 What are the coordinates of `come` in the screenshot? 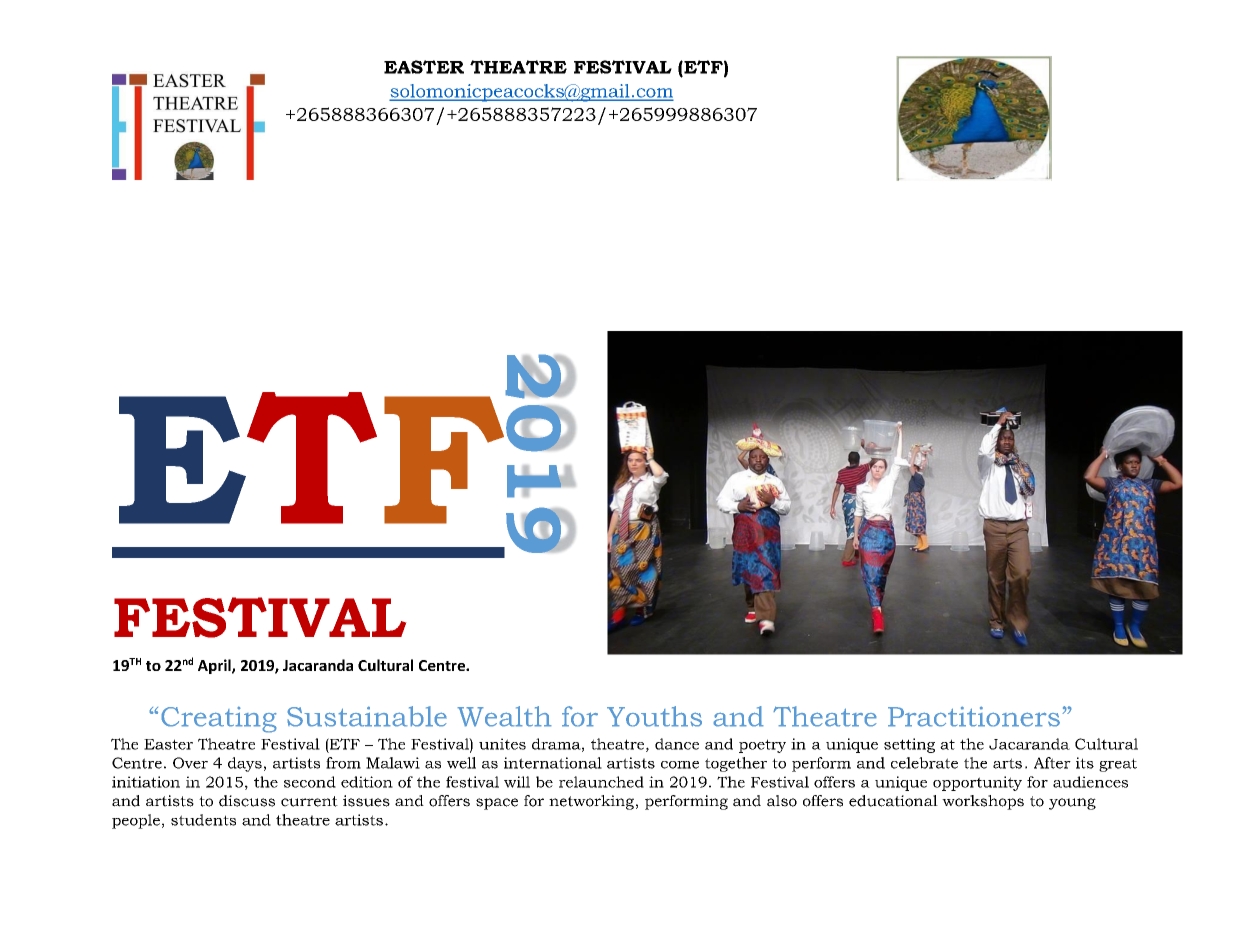 It's located at (680, 765).
